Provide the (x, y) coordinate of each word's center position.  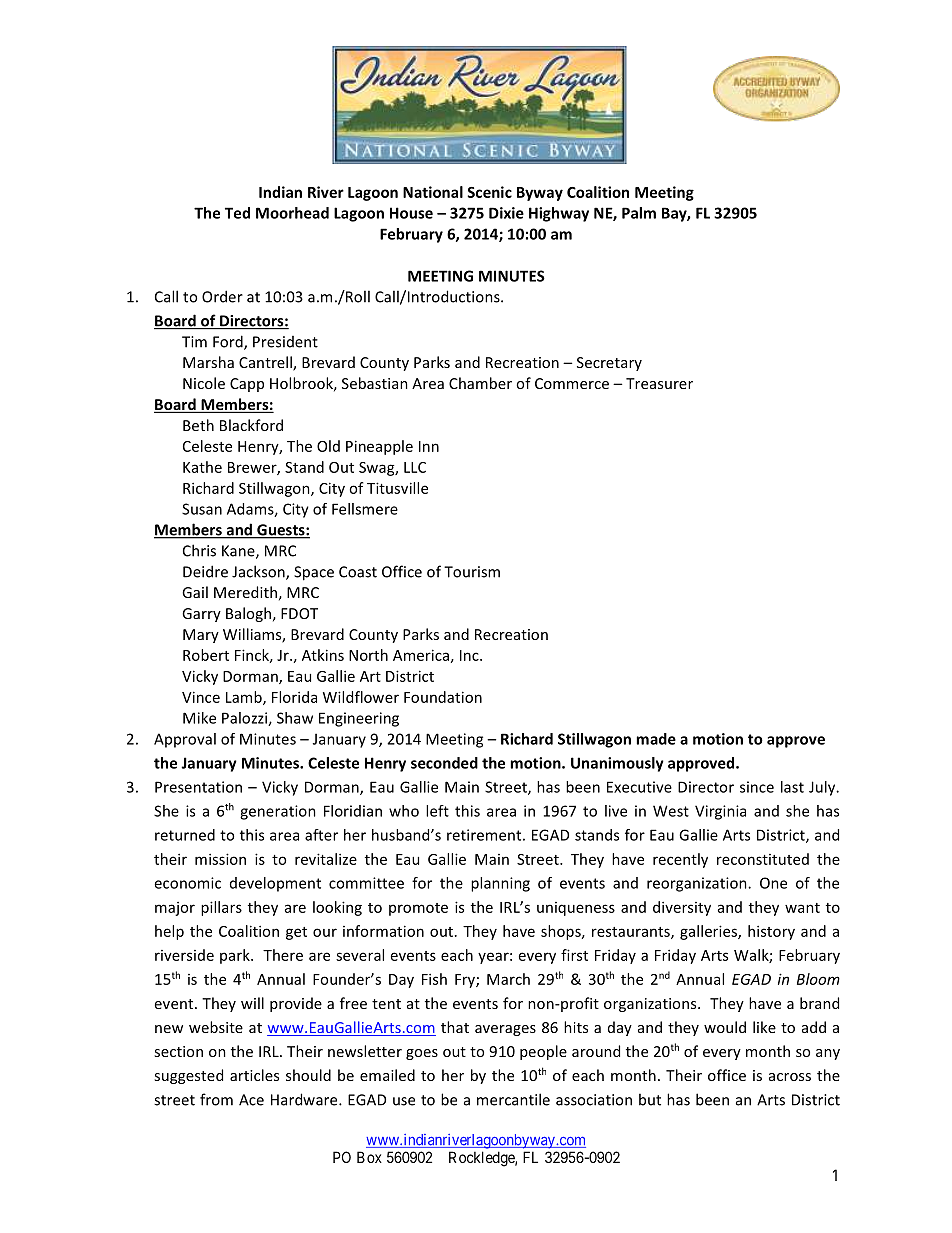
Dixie (506, 213)
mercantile (513, 1099)
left (437, 811)
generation (278, 812)
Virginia (720, 812)
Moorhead (292, 213)
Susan (202, 509)
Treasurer (659, 383)
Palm (639, 213)
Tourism (472, 572)
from (216, 1099)
